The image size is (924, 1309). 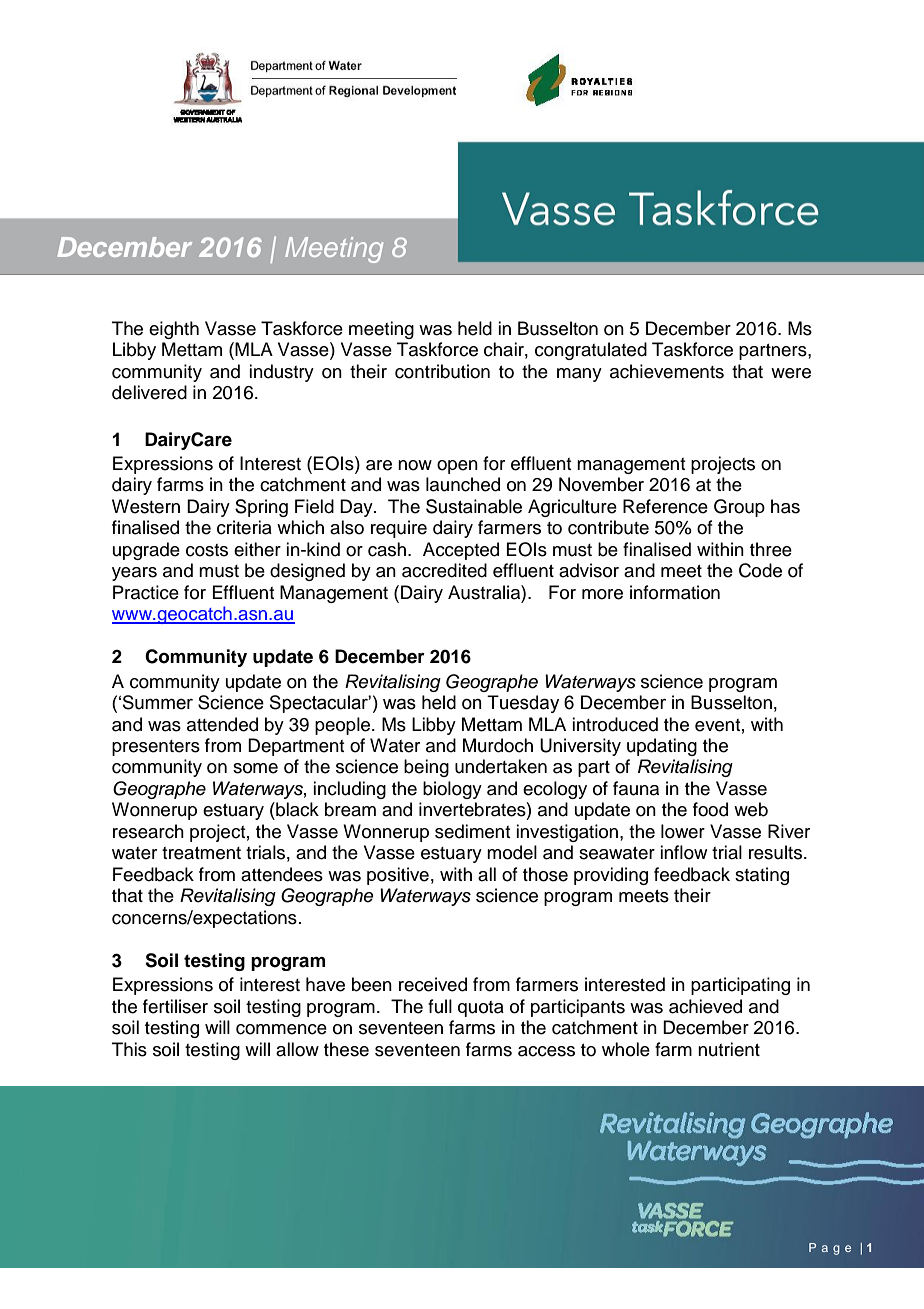 What do you see at coordinates (481, 1009) in the image?
I see `quota` at bounding box center [481, 1009].
